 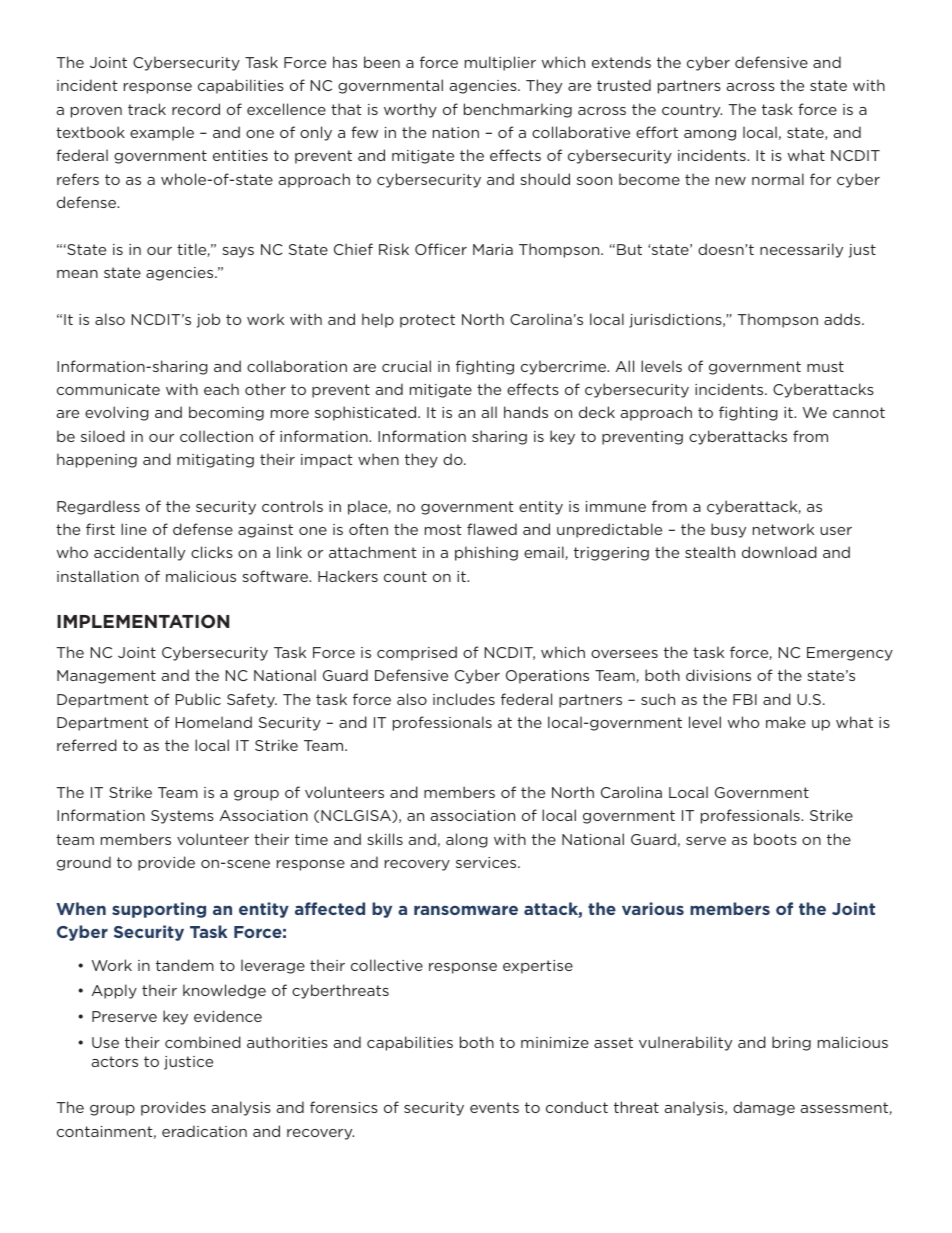 What do you see at coordinates (710, 135) in the page?
I see `among` at bounding box center [710, 135].
